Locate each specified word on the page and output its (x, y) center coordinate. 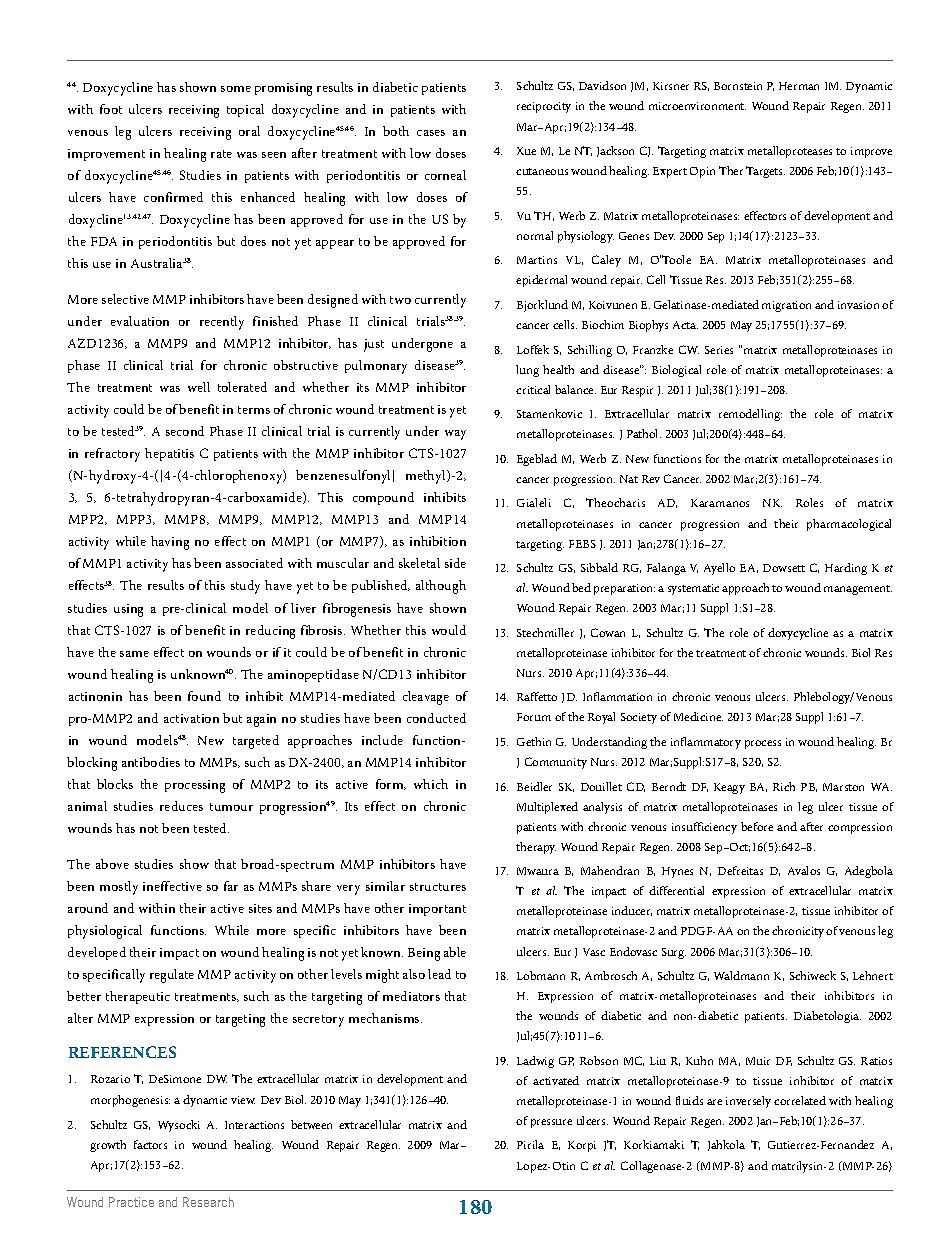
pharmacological (849, 525)
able (455, 952)
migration (786, 306)
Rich (784, 786)
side (455, 563)
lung (527, 371)
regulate (172, 976)
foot (111, 109)
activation (191, 718)
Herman (799, 86)
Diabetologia (827, 1017)
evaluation (140, 321)
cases (431, 133)
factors (150, 1144)
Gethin (534, 741)
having (170, 543)
